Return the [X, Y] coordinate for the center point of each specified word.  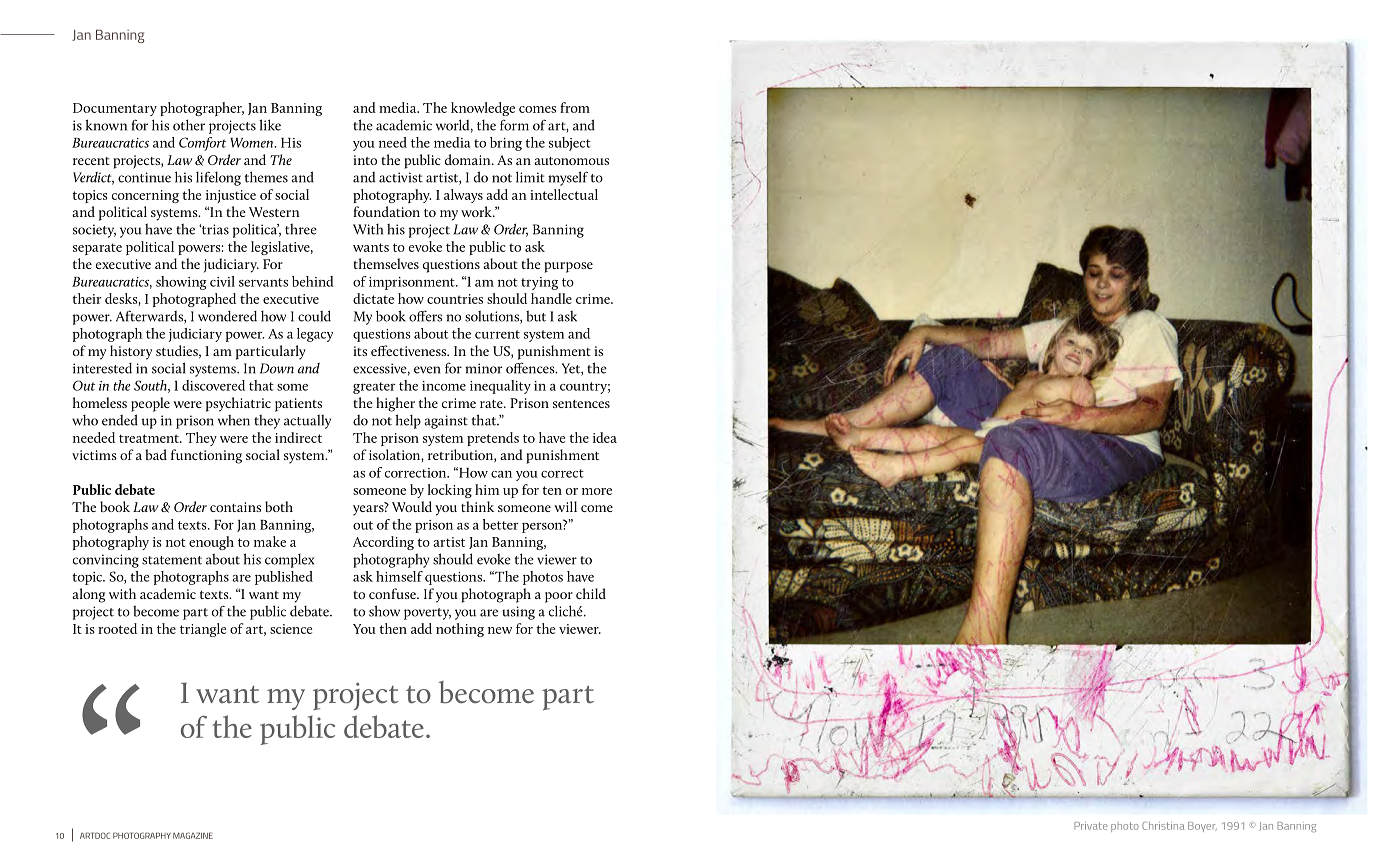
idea [605, 437]
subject [570, 144]
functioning [206, 456]
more [597, 491]
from [575, 107]
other [189, 125]
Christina [1163, 826]
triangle [203, 630]
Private [1091, 826]
